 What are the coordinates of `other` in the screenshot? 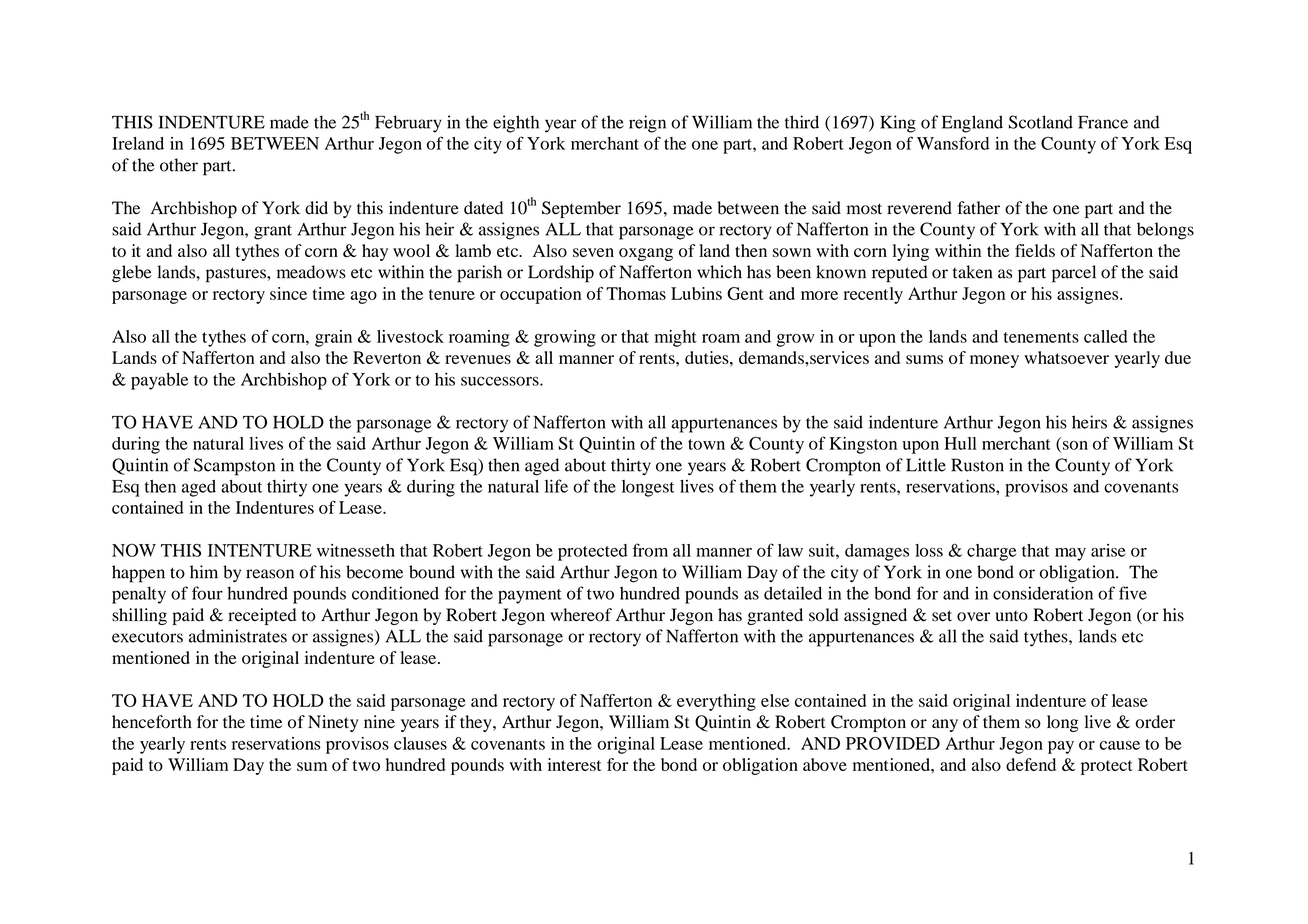 It's located at (179, 165).
